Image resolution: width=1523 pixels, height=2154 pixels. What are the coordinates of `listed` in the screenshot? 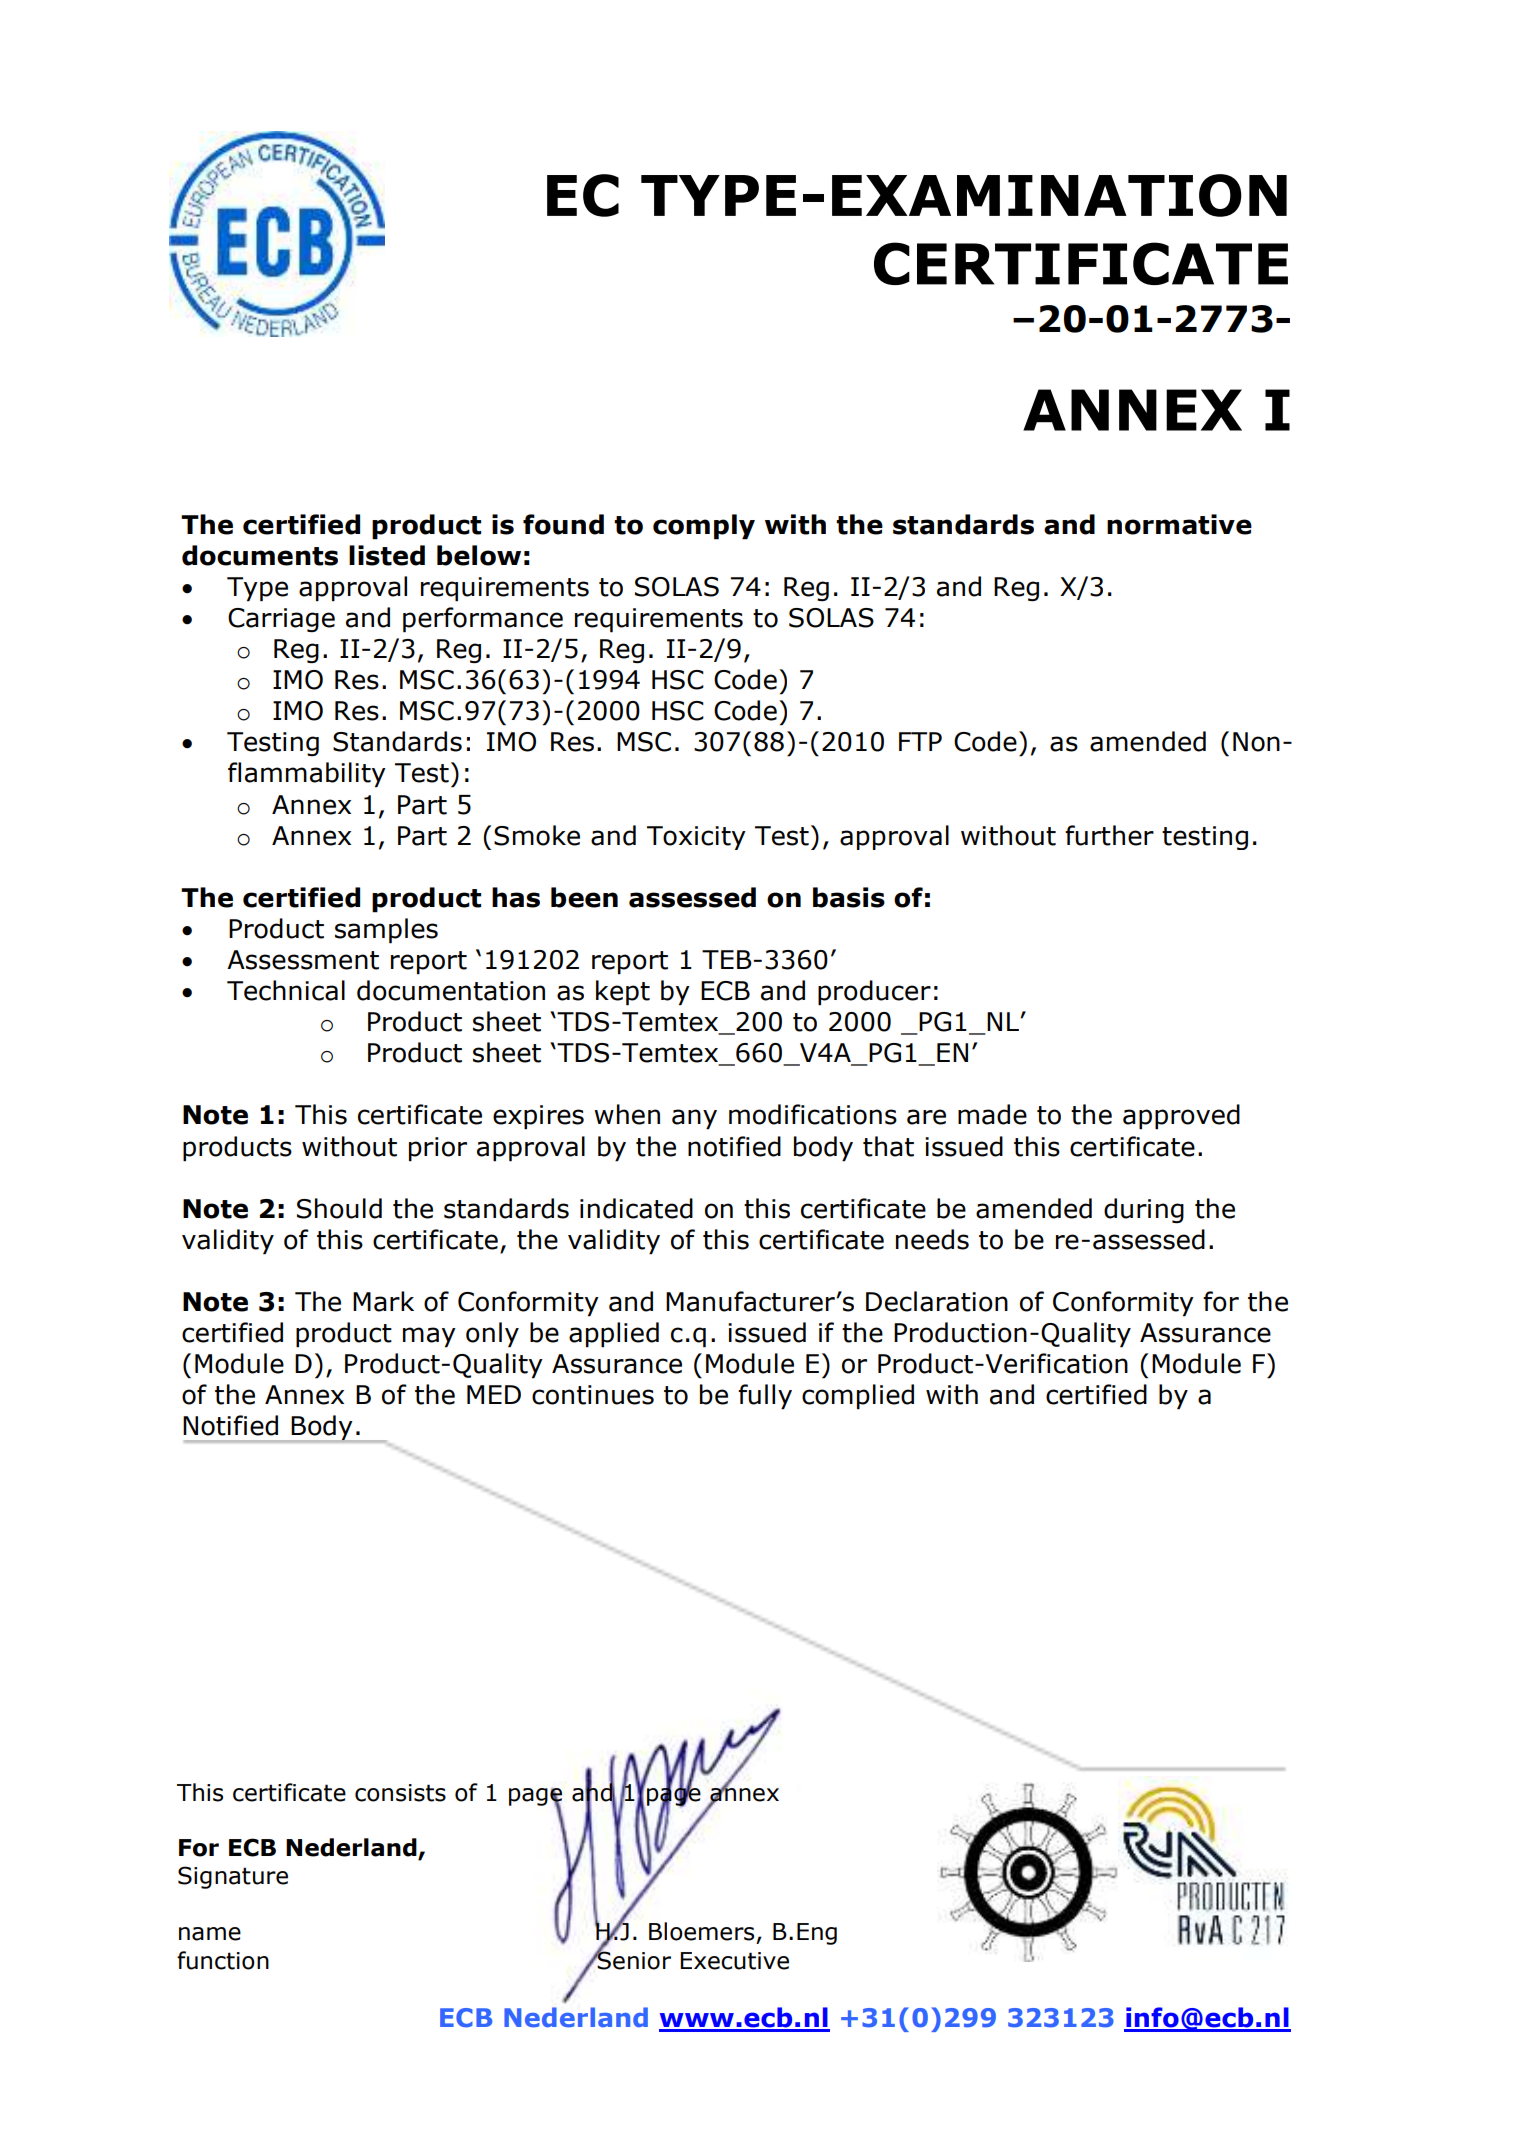 It's located at (387, 555).
